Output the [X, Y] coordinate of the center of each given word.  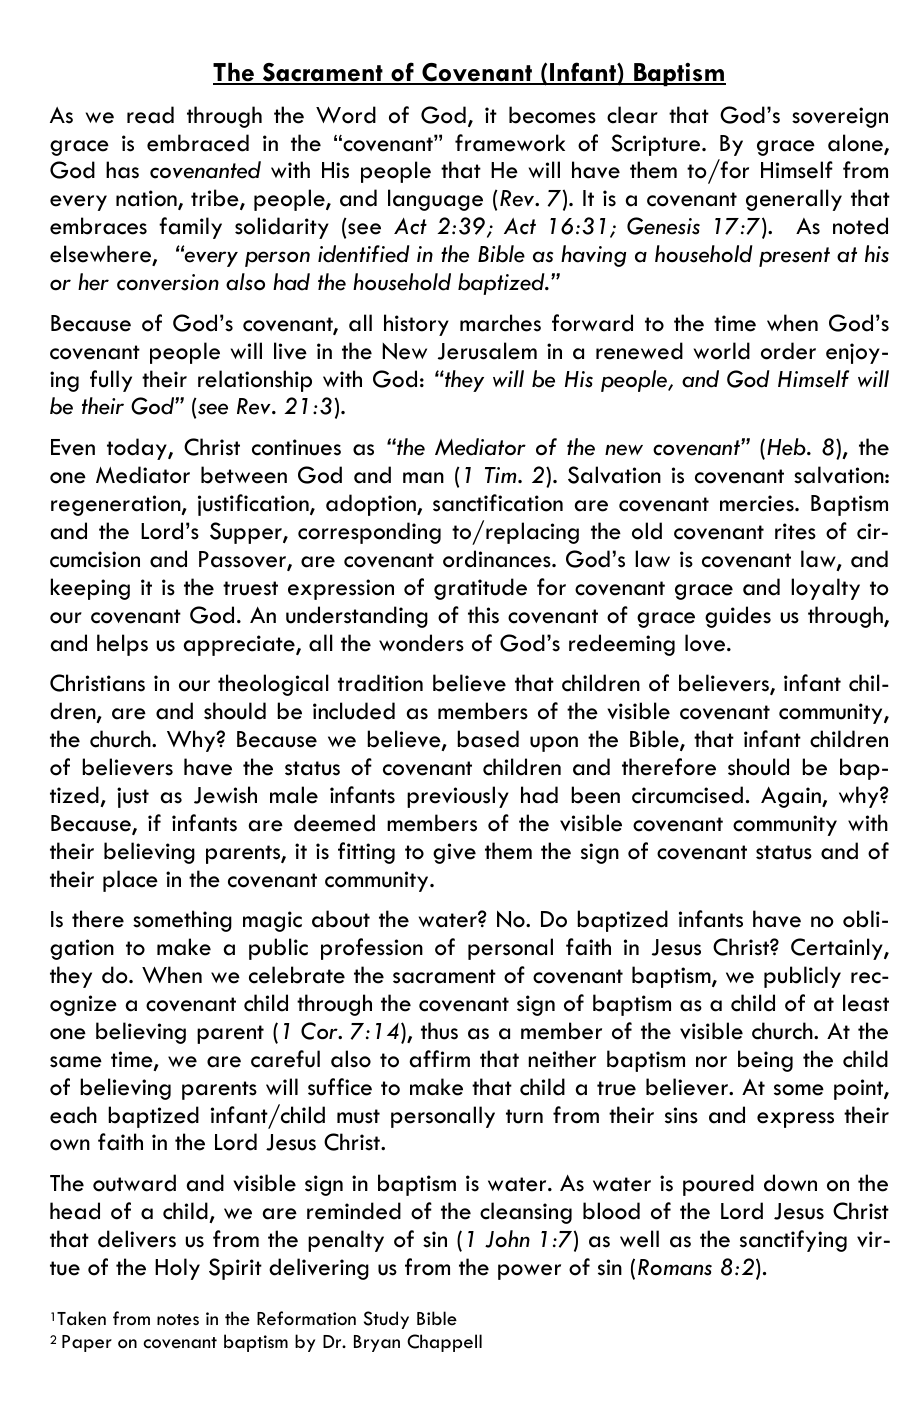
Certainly [838, 949]
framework [510, 143]
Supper [247, 533]
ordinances [498, 559]
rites [795, 531]
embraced [198, 143]
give [454, 853]
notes [178, 1320]
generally [794, 200]
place [130, 881]
